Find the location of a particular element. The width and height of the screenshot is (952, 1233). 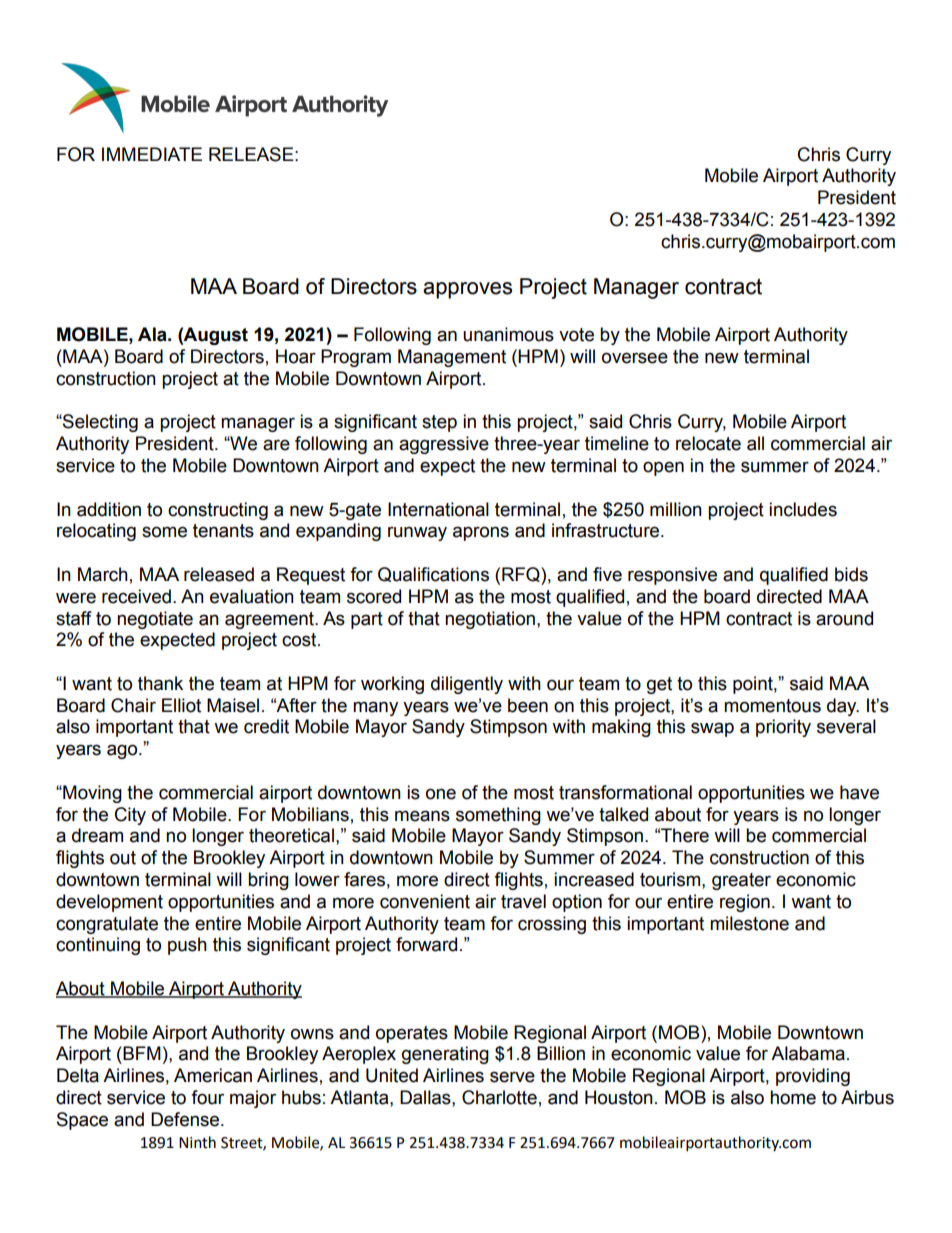

Charlotte is located at coordinates (499, 1097).
